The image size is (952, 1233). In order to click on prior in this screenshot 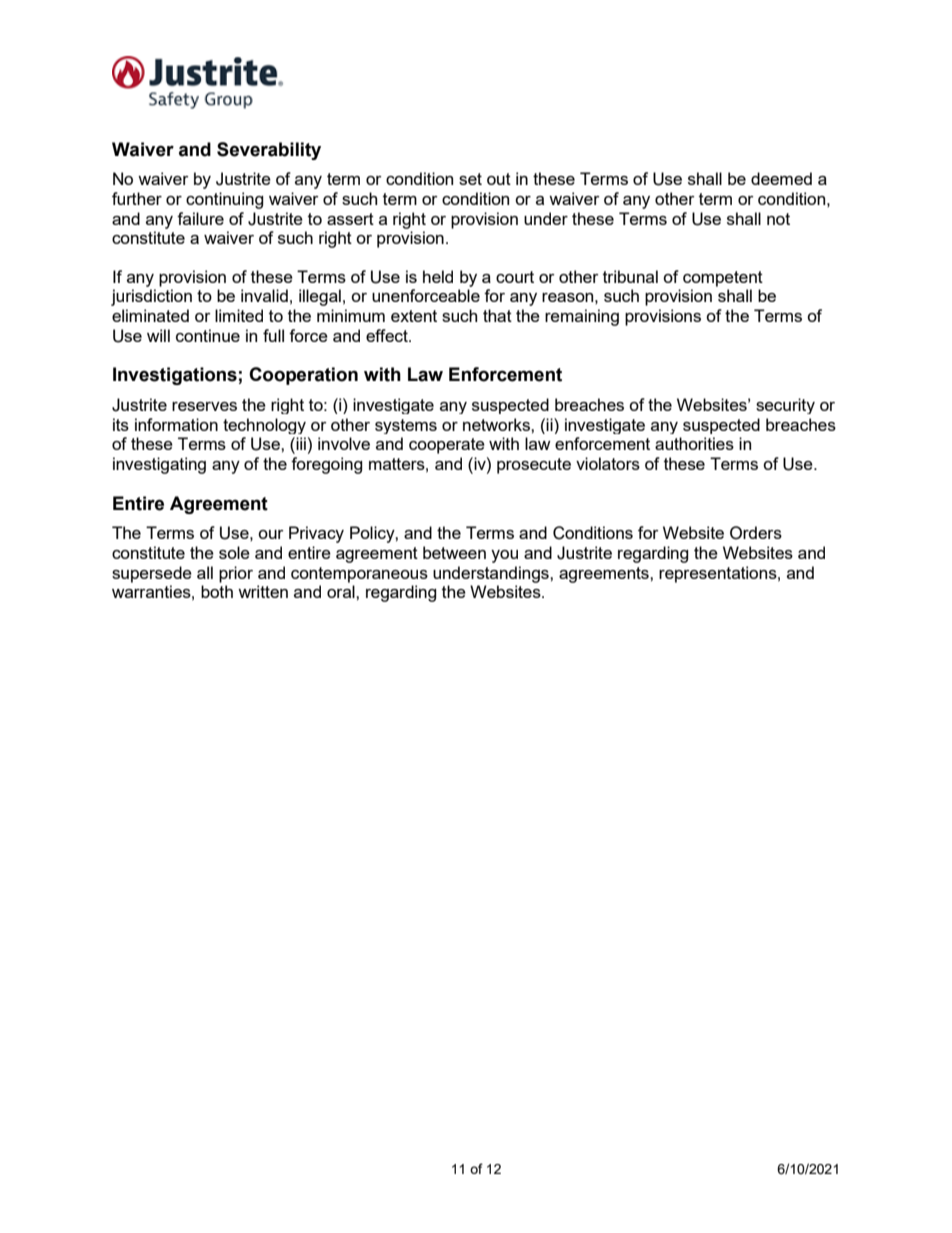, I will do `click(236, 574)`.
